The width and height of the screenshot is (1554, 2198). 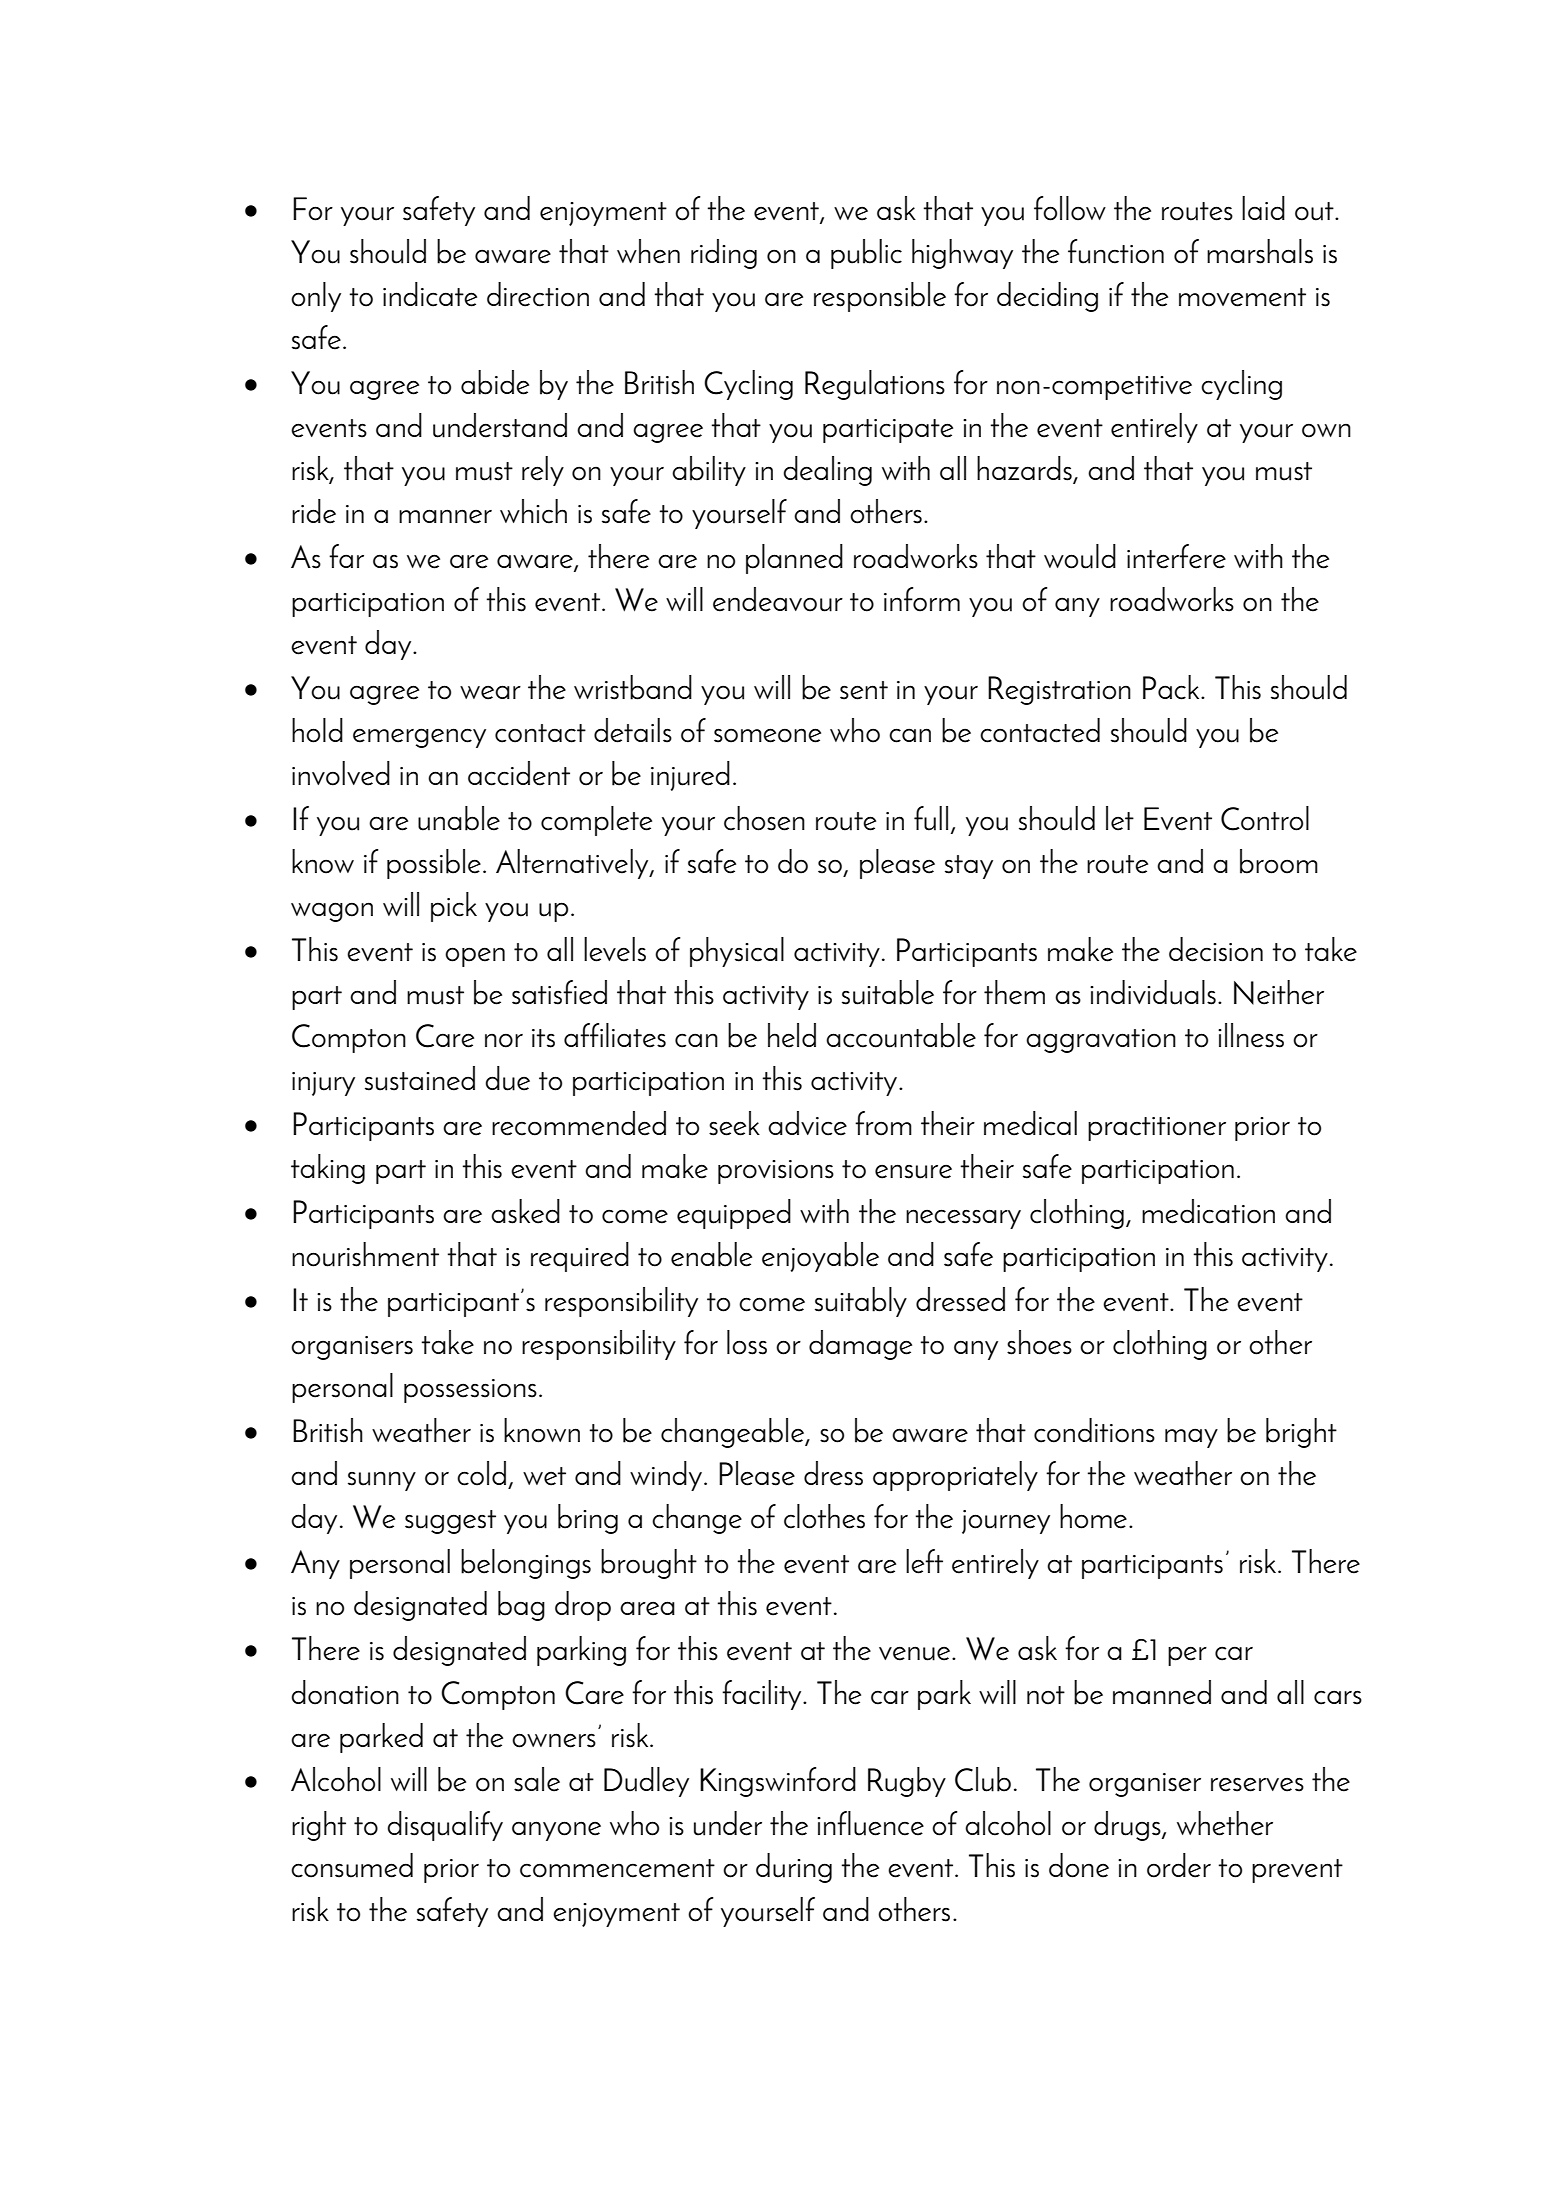 I want to click on wear, so click(x=490, y=692).
